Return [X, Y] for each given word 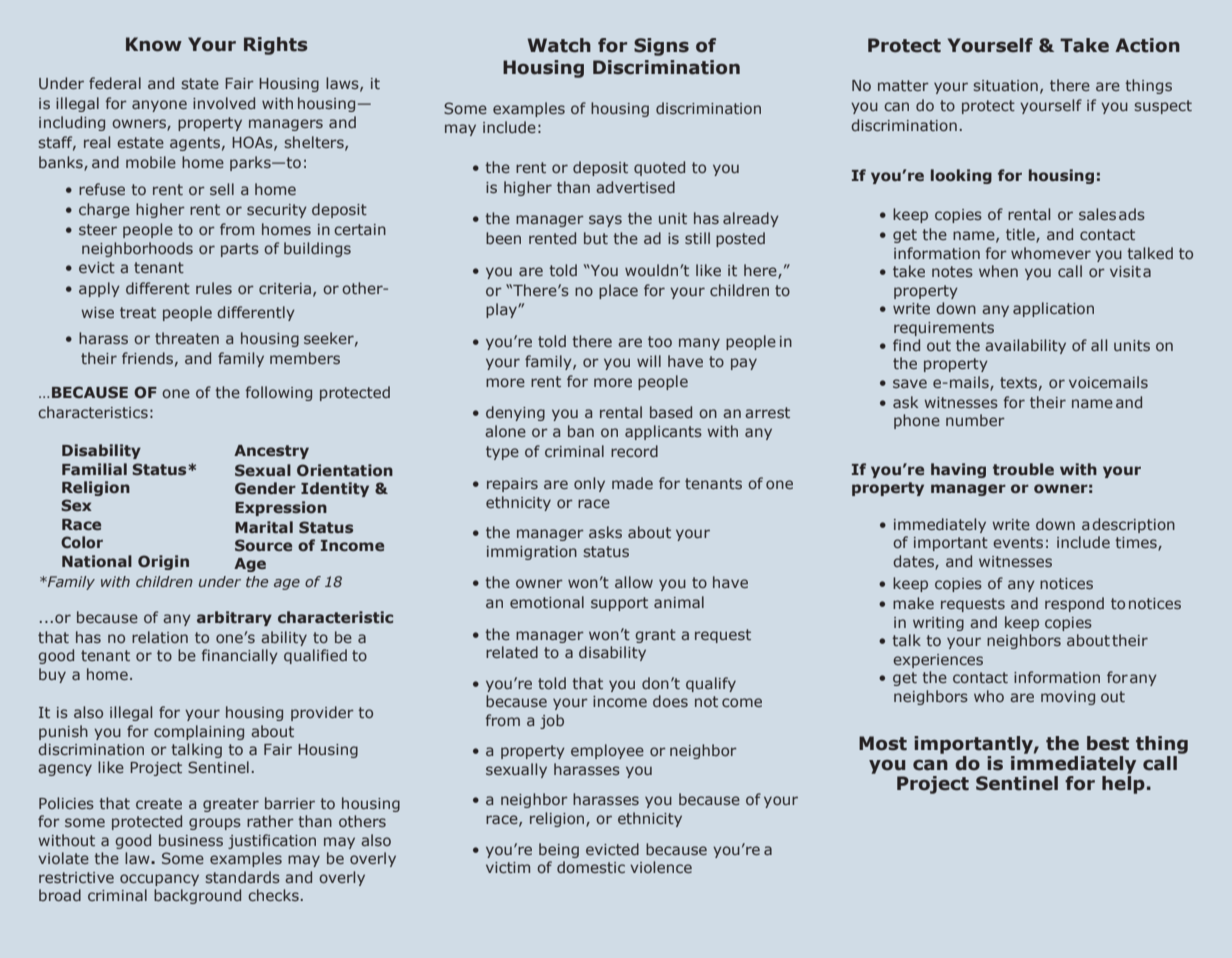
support [619, 604]
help [1123, 783]
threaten [187, 338]
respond [1074, 604]
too [660, 341]
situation [1005, 85]
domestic [591, 867]
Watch [559, 45]
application [1053, 309]
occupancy [159, 880]
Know [154, 44]
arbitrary [234, 618]
